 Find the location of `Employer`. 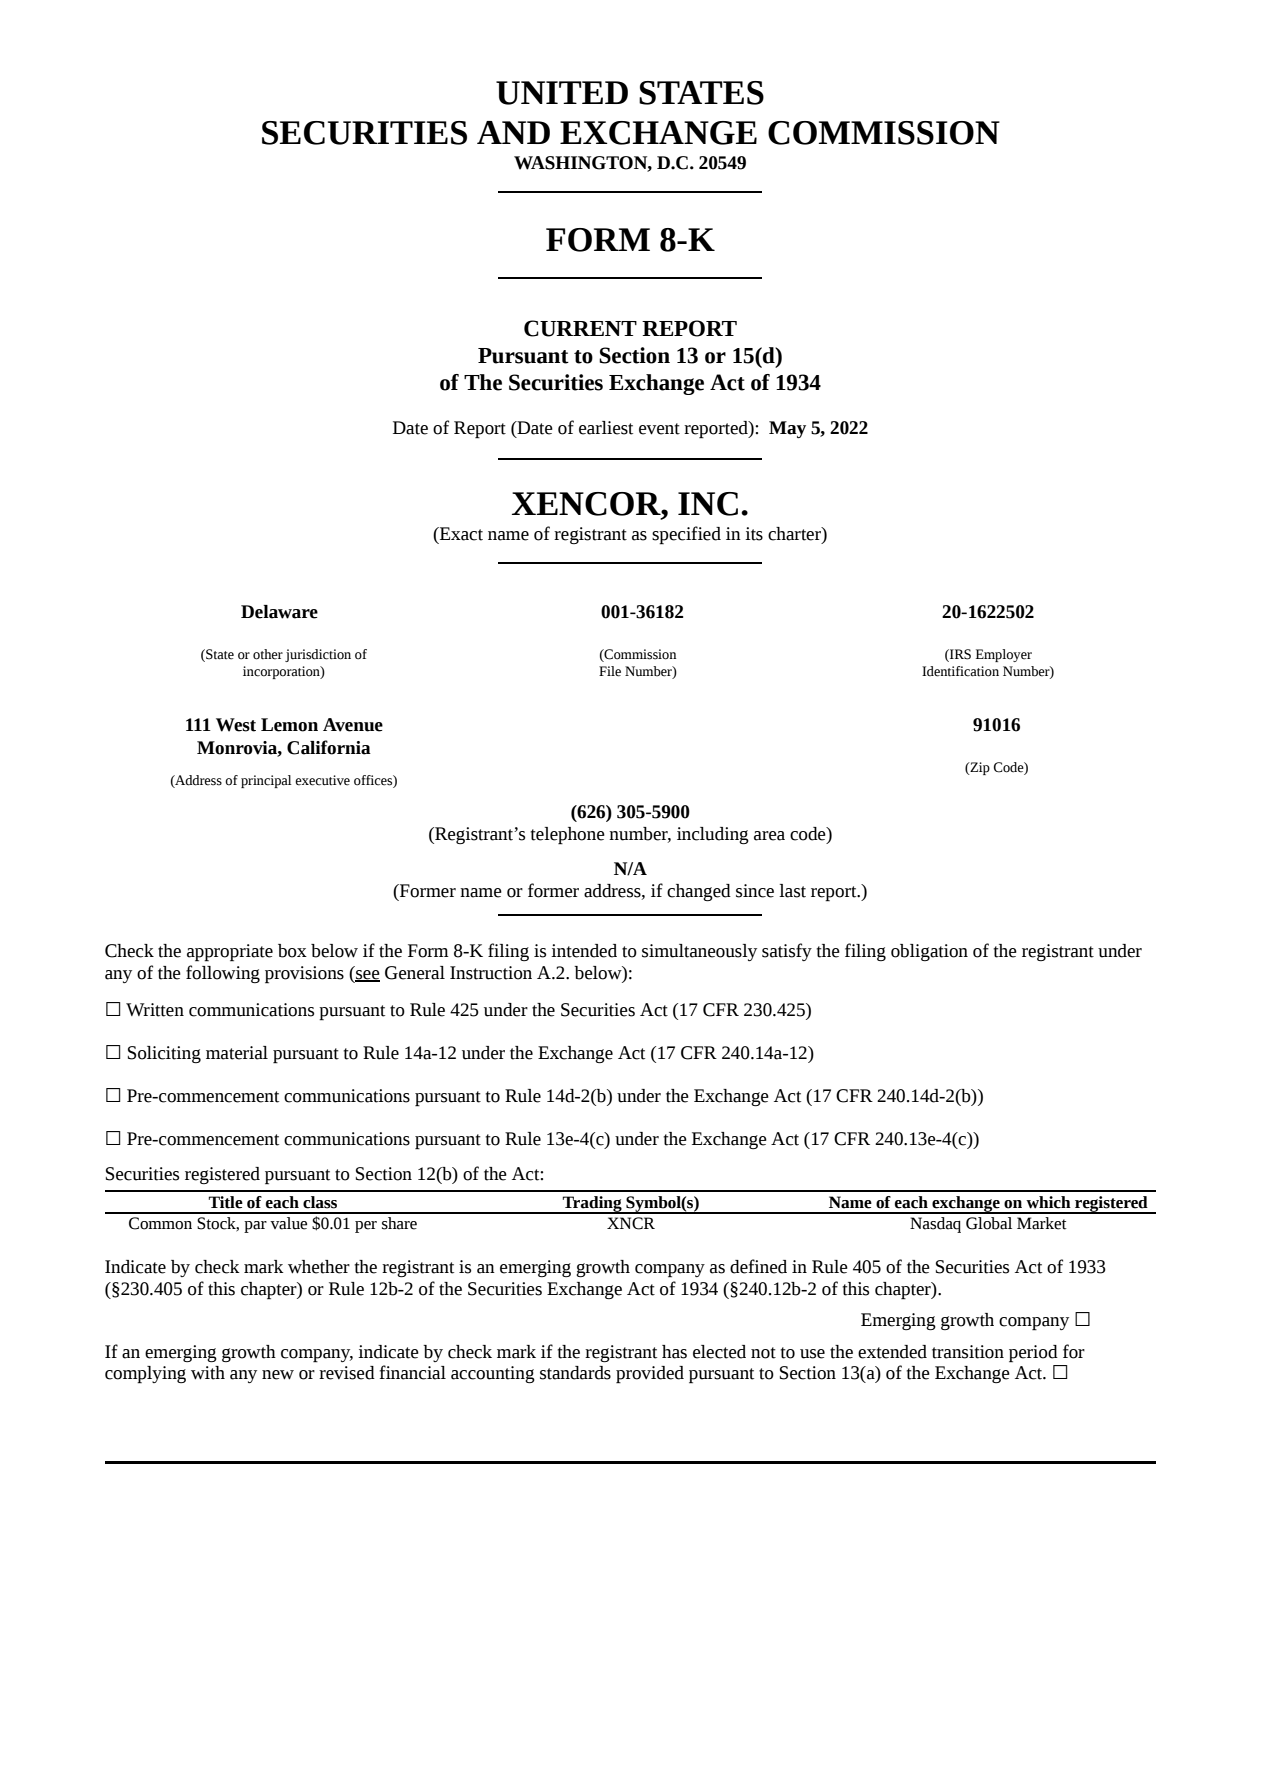

Employer is located at coordinates (1004, 655).
